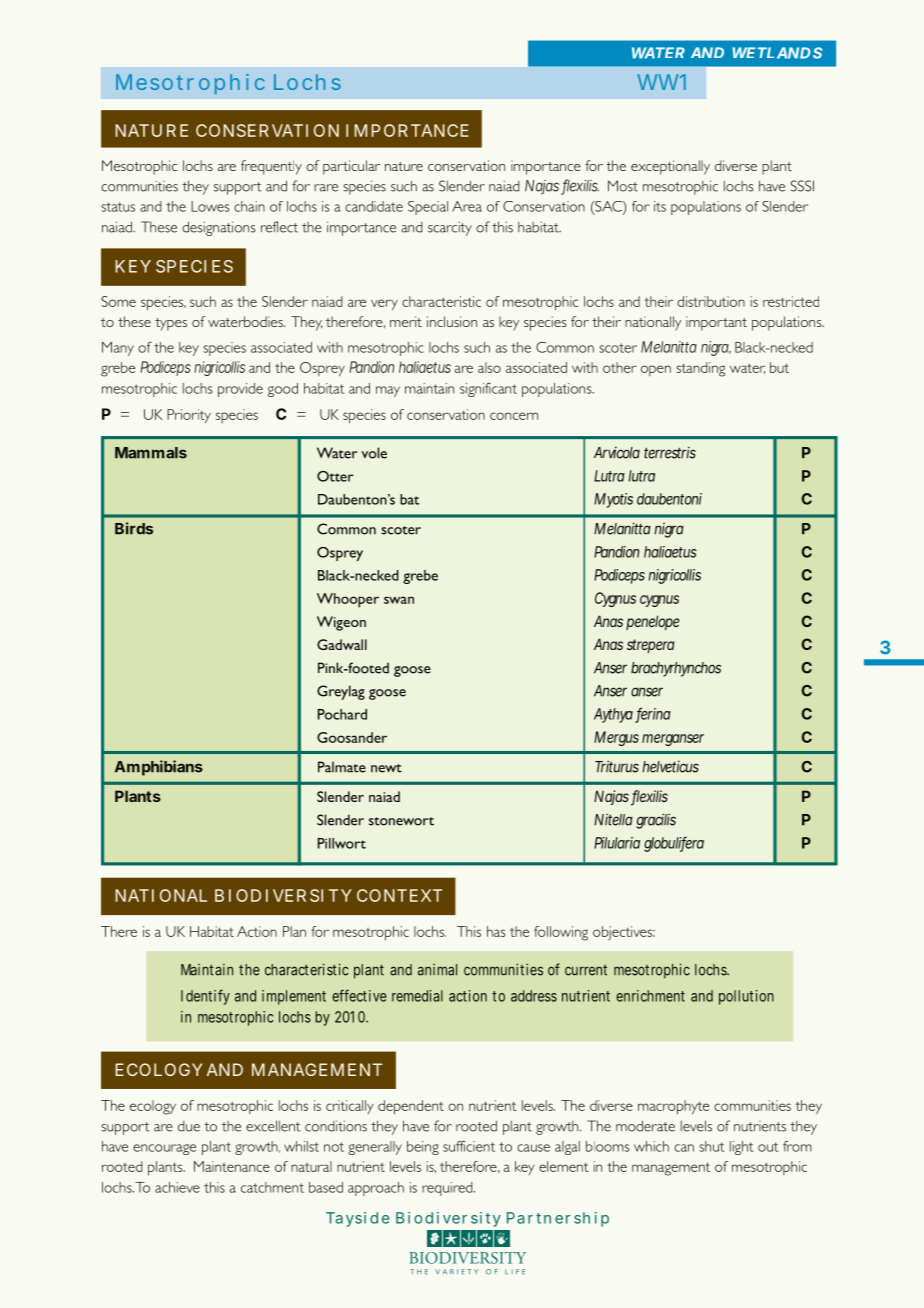  I want to click on Area, so click(467, 206).
